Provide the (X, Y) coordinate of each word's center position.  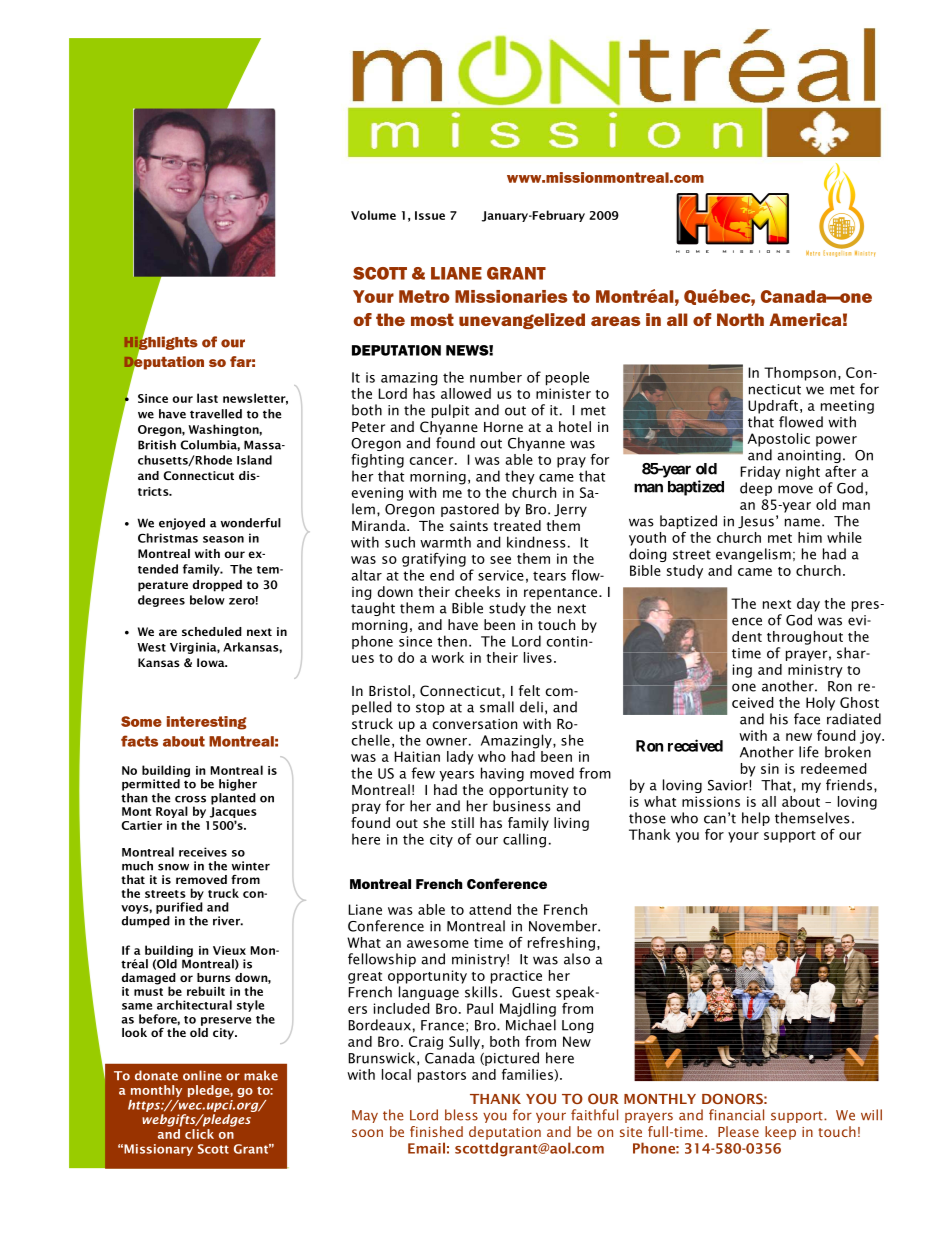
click (199, 1134)
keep (780, 1133)
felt (529, 690)
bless (461, 1115)
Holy (820, 704)
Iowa (212, 662)
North (740, 319)
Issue (430, 215)
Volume (373, 215)
